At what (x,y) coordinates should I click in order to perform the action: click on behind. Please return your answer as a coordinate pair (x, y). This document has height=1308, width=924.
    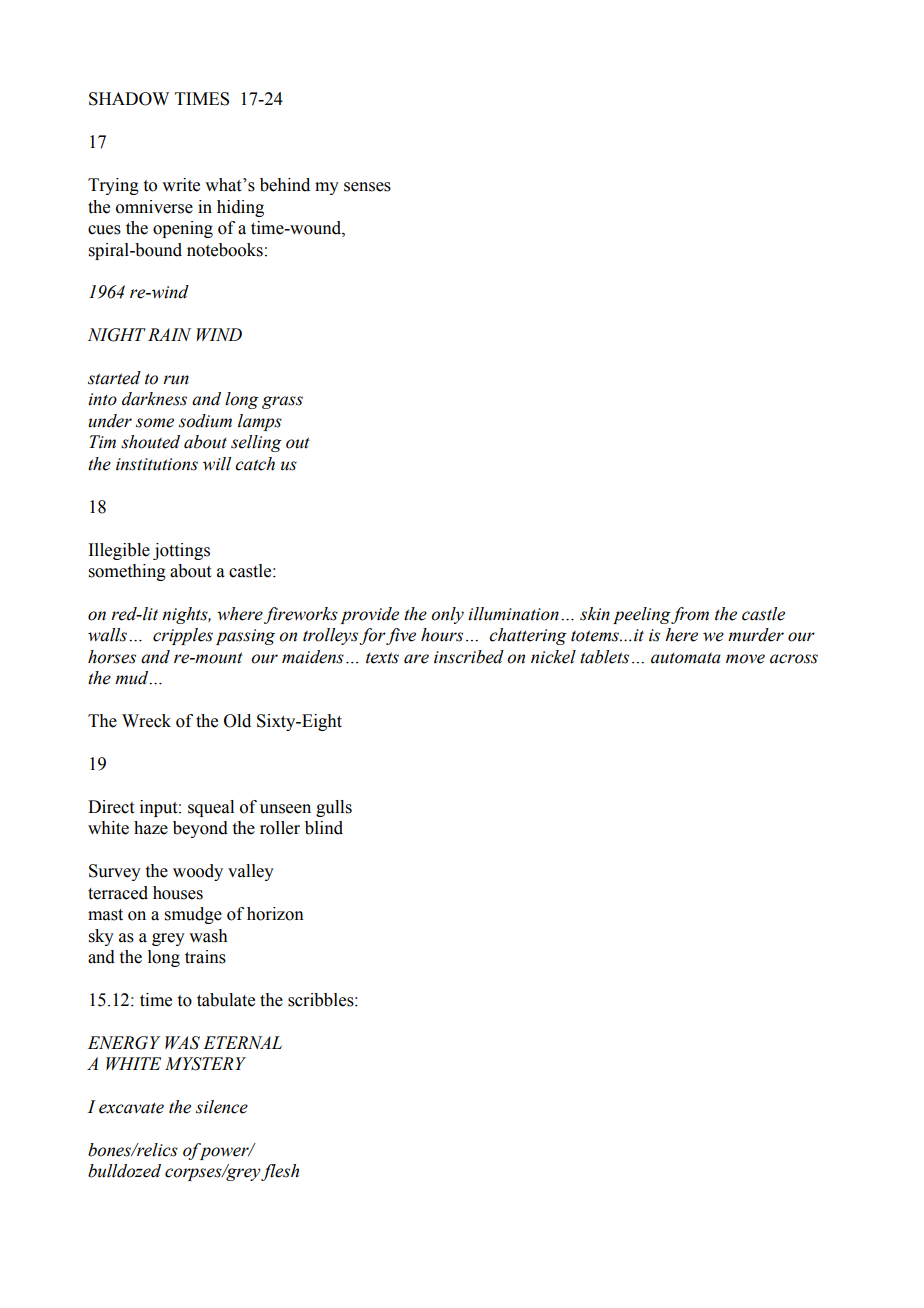
    Looking at the image, I should click on (285, 185).
